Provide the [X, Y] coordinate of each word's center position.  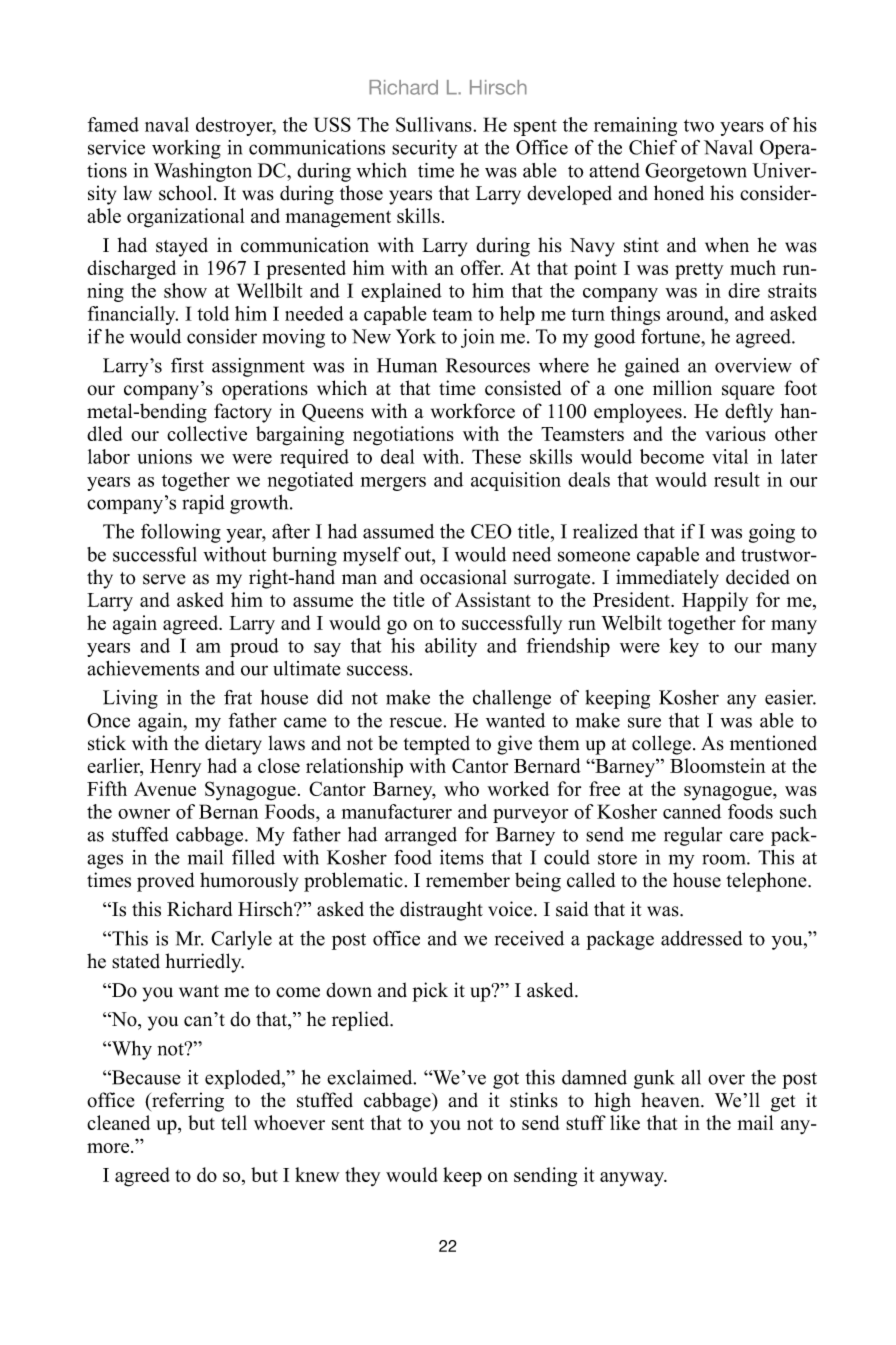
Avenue [165, 789]
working [186, 149]
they [362, 1176]
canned [692, 811]
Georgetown [696, 172]
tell [234, 1122]
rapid [203, 504]
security [424, 149]
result [737, 479]
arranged [421, 836]
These [496, 456]
